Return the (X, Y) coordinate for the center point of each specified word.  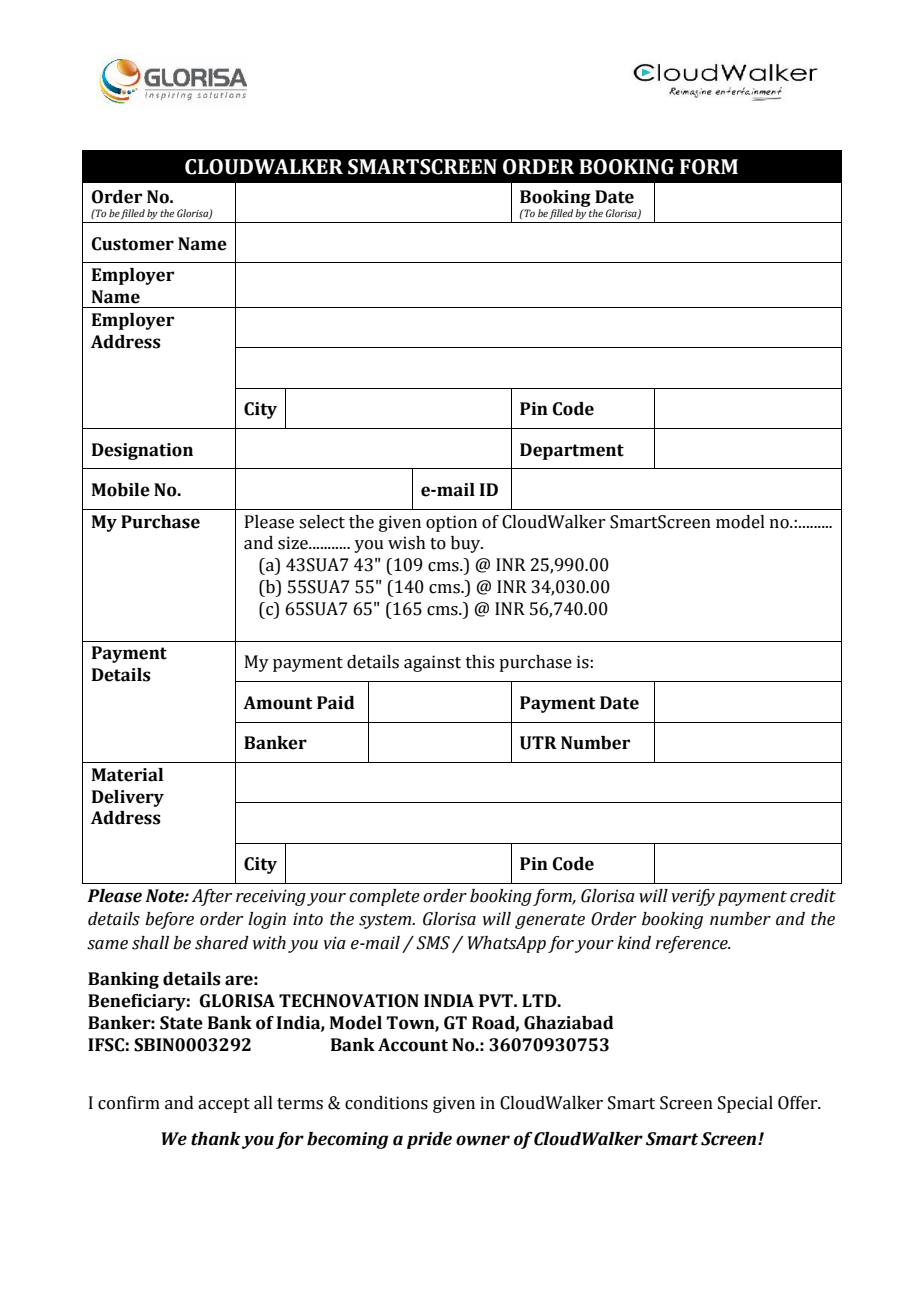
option (451, 523)
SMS (433, 943)
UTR (538, 743)
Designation (142, 451)
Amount (277, 703)
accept (224, 1105)
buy (467, 544)
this (480, 662)
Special (745, 1104)
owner (483, 1140)
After (212, 897)
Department (572, 451)
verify (693, 897)
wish (407, 543)
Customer (133, 244)
